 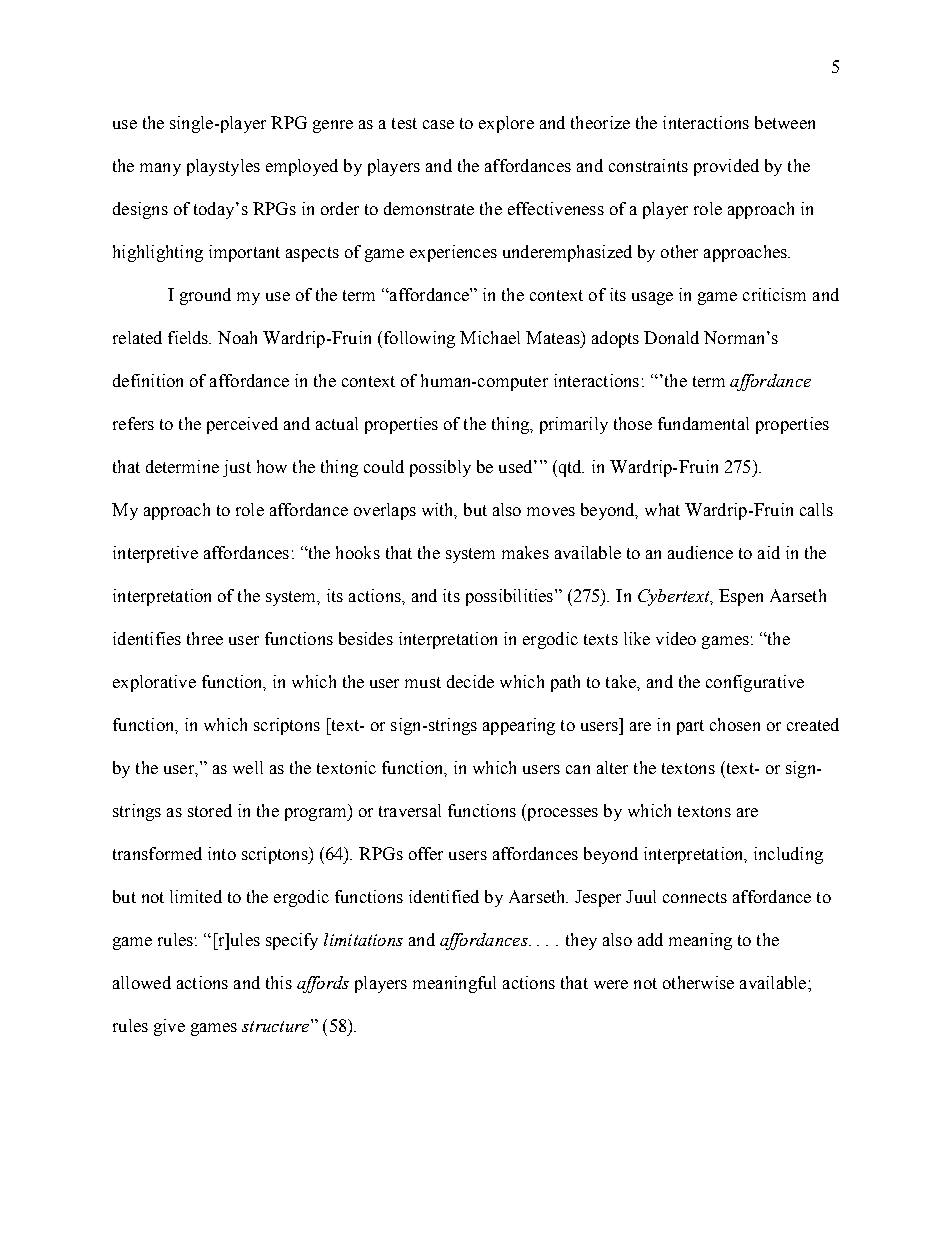 What do you see at coordinates (650, 939) in the screenshot?
I see `add` at bounding box center [650, 939].
